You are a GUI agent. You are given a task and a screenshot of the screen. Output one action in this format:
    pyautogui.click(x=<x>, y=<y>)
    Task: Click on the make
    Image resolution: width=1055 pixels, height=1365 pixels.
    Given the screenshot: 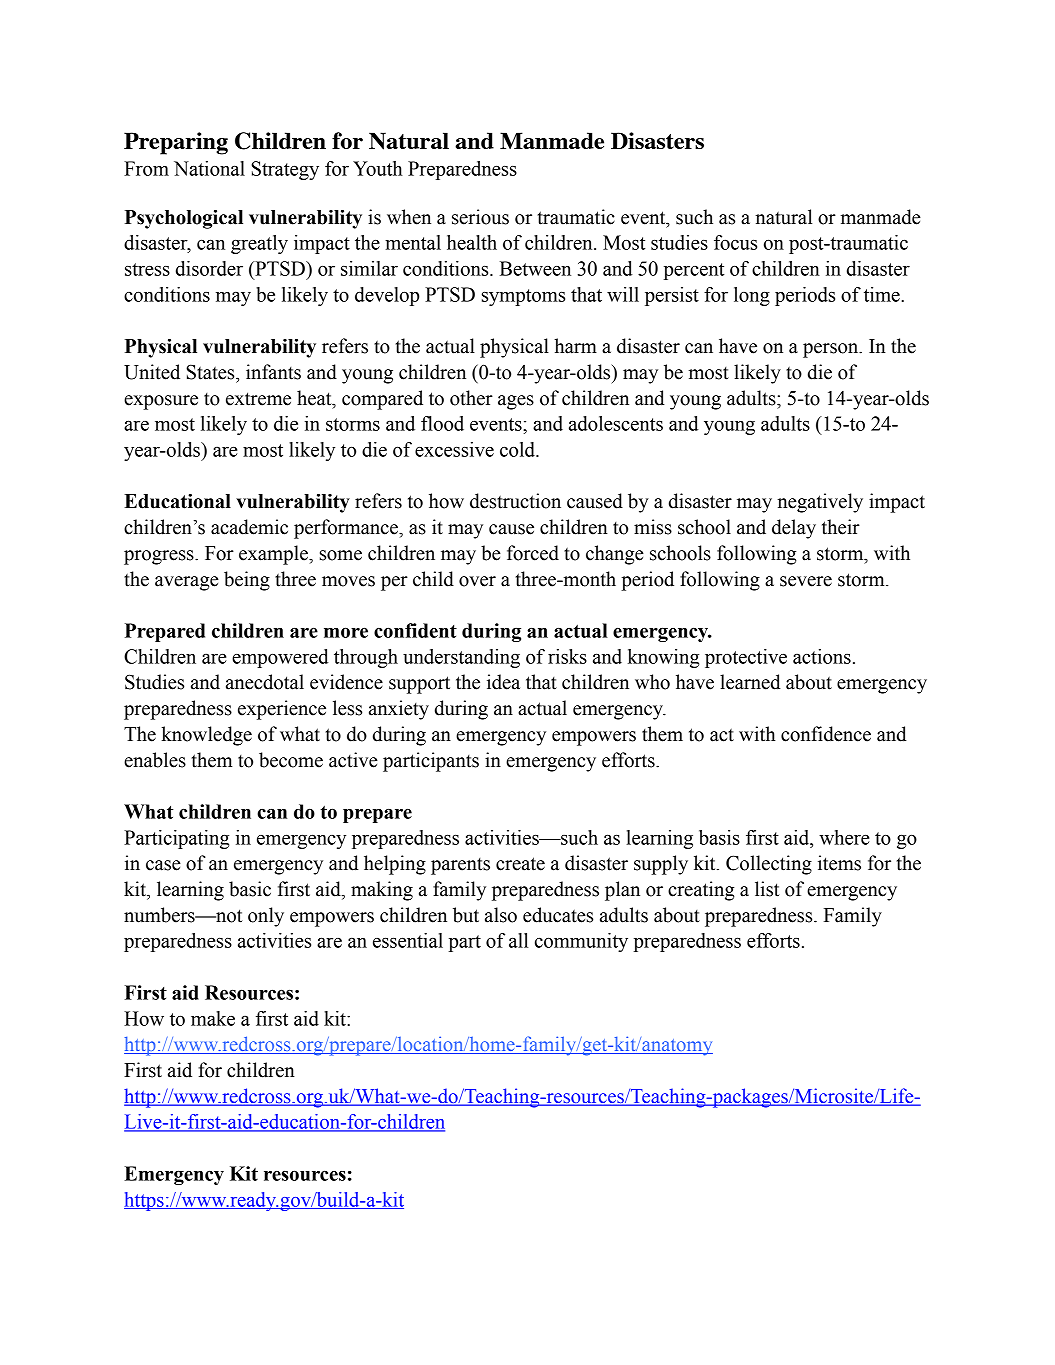 What is the action you would take?
    pyautogui.click(x=213, y=1018)
